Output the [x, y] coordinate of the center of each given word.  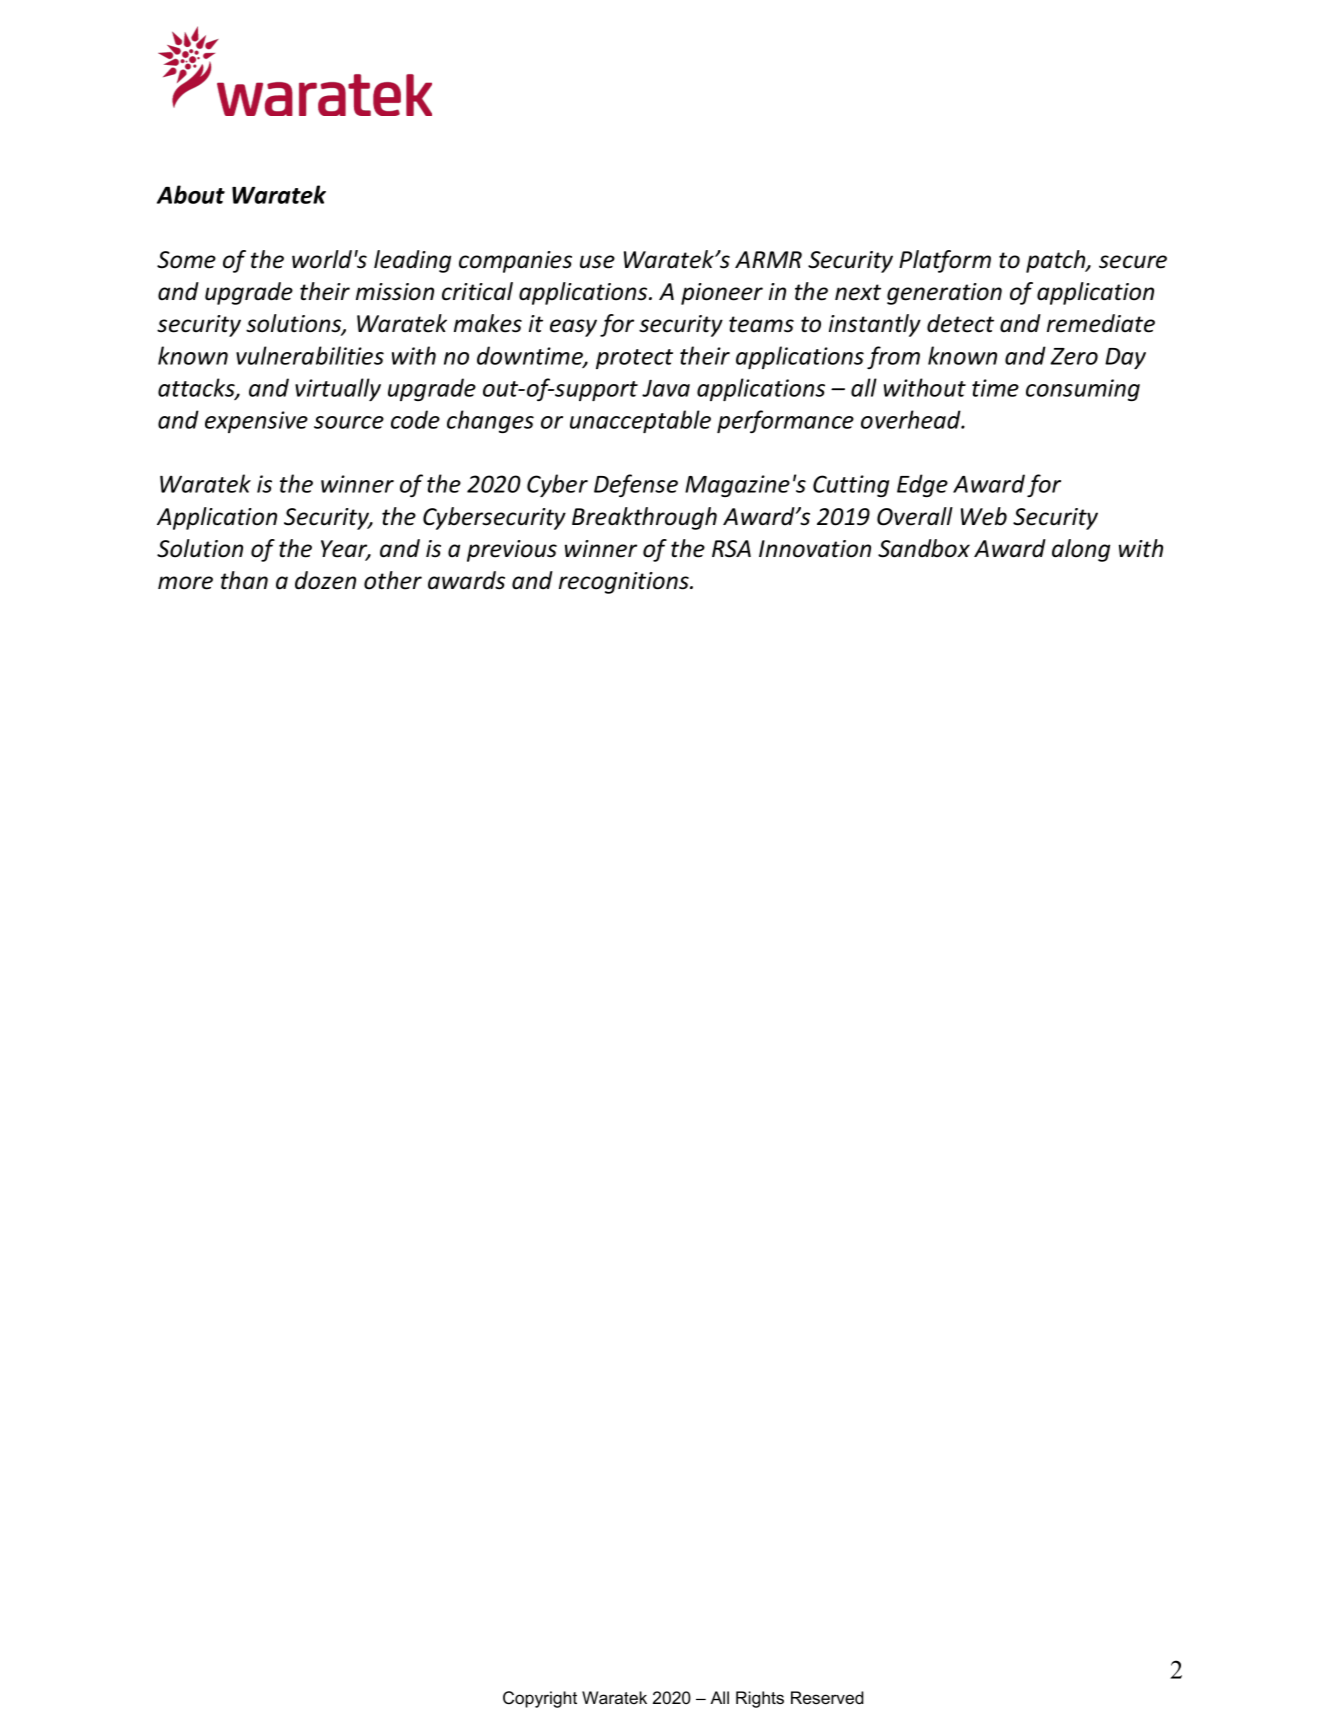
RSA [731, 549]
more [185, 583]
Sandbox [924, 548]
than [244, 580]
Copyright [540, 1699]
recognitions [625, 583]
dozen [325, 580]
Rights [760, 1699]
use [597, 262]
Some [186, 260]
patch [1057, 261]
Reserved [827, 1697]
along [1081, 550]
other [393, 580]
